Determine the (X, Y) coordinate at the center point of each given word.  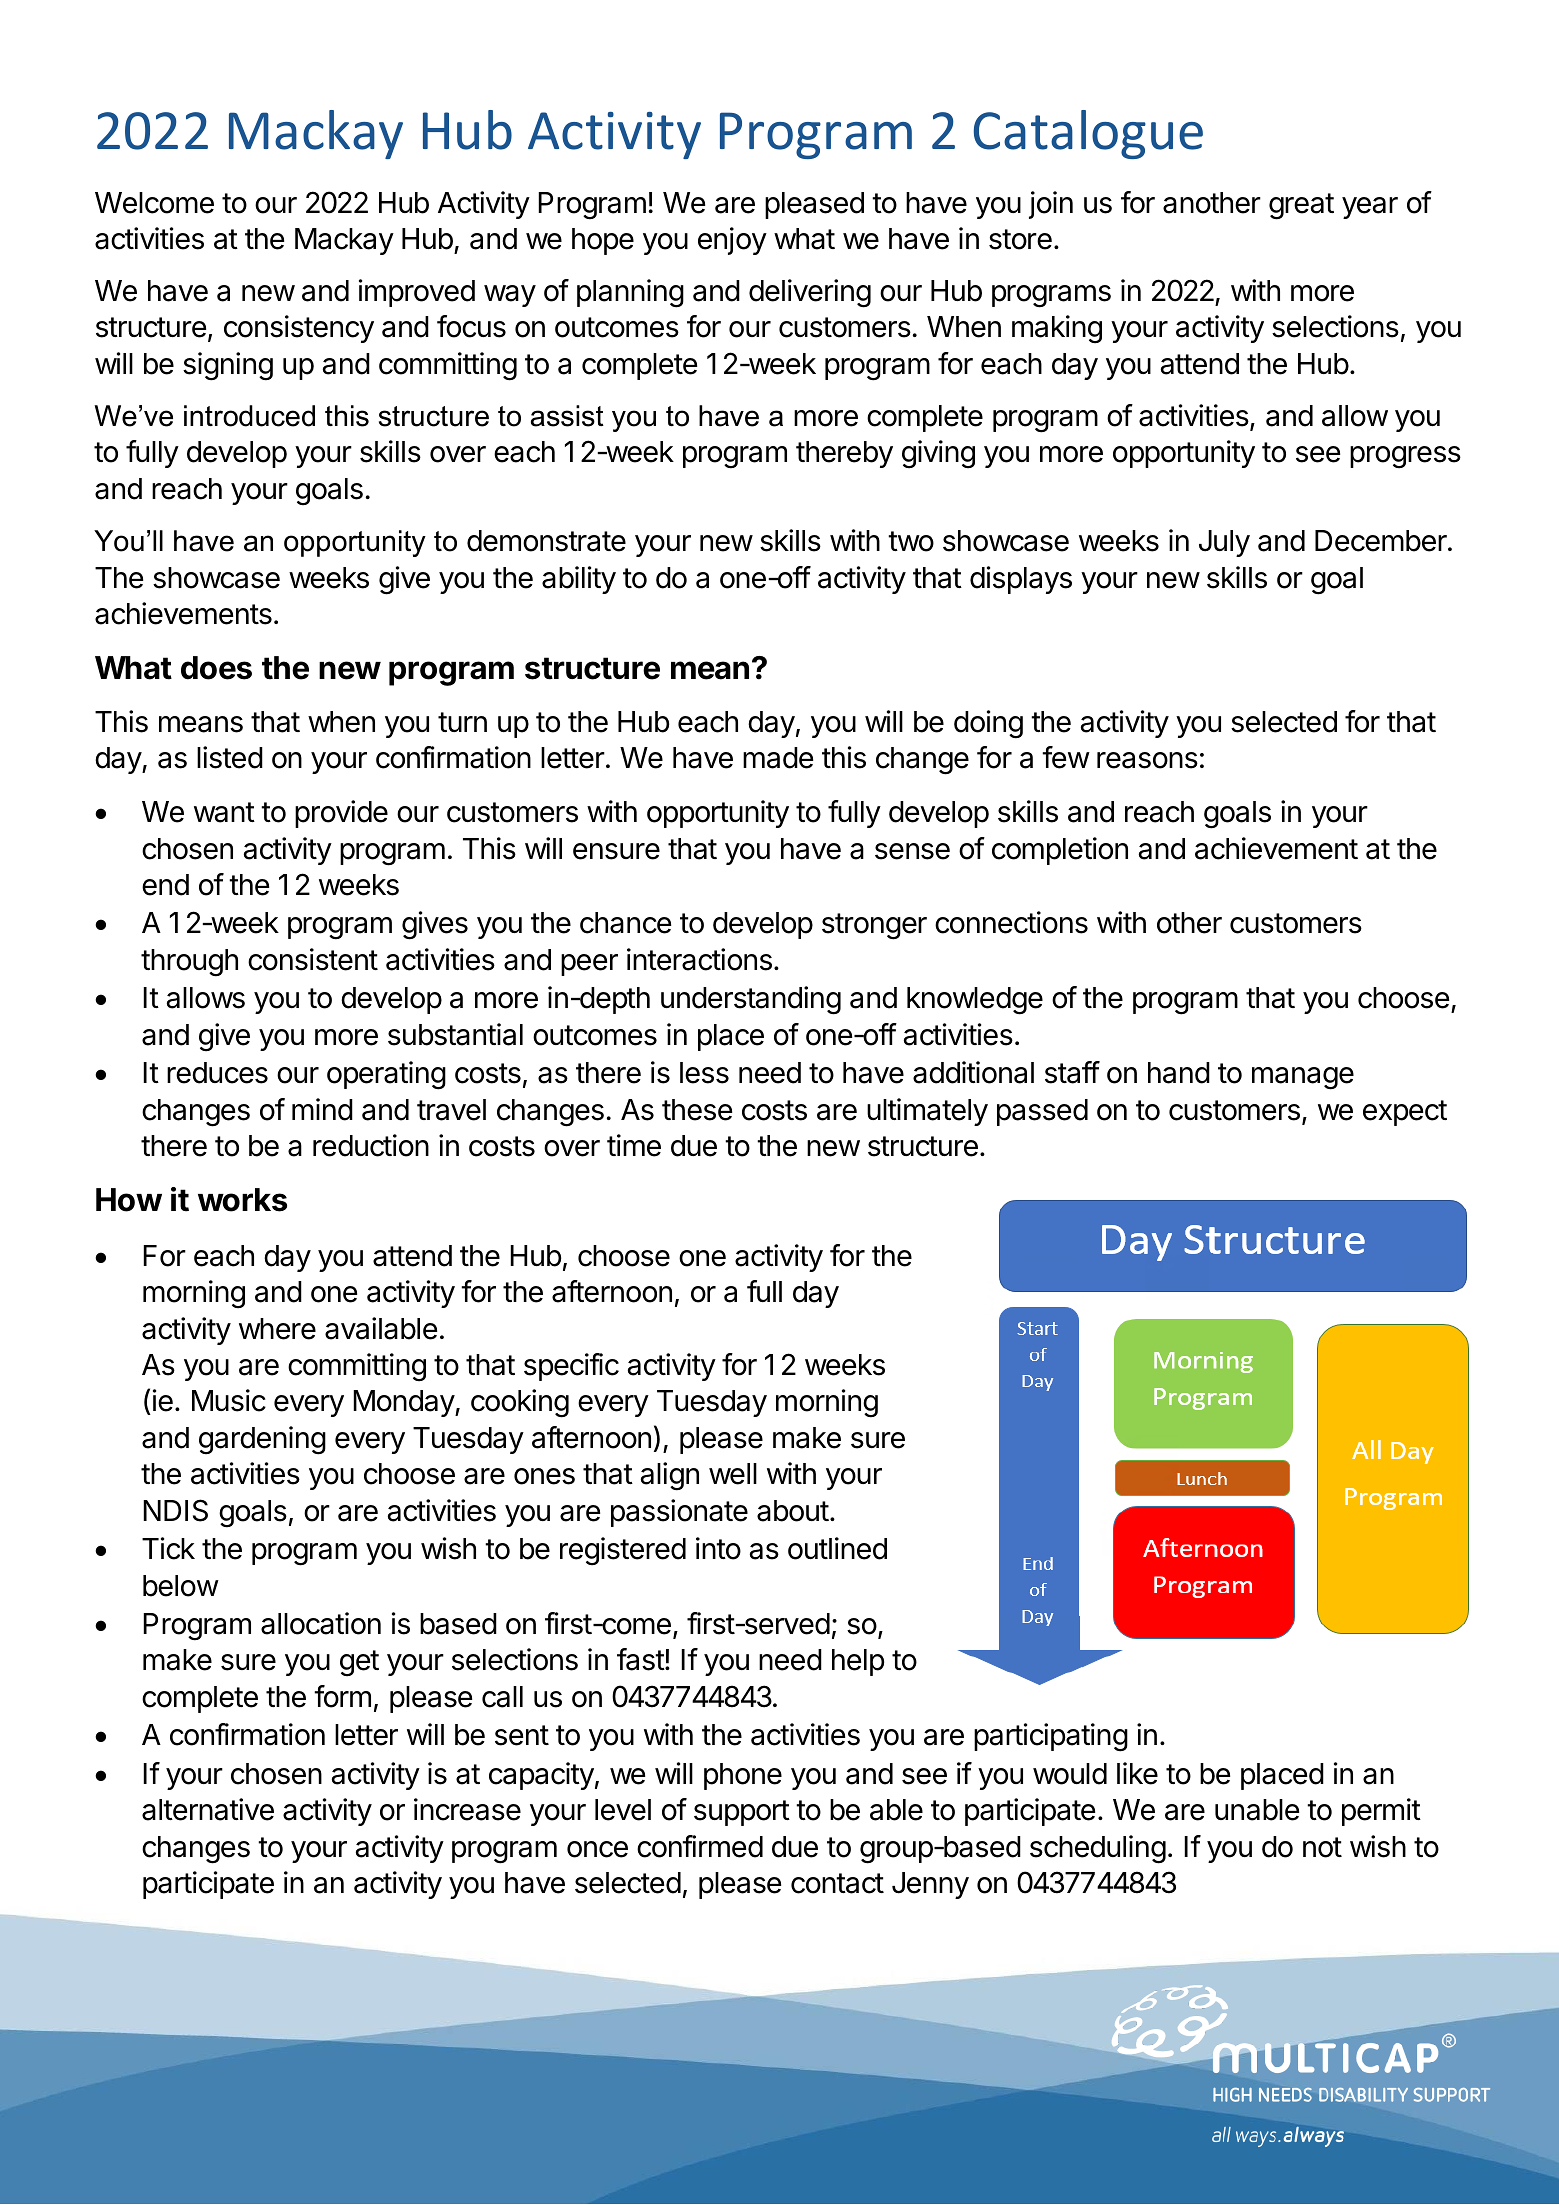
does (216, 668)
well (733, 1474)
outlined (837, 1548)
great (1301, 206)
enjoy (732, 241)
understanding (751, 1000)
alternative (208, 1809)
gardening (262, 1440)
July (1224, 543)
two (911, 541)
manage (1303, 1078)
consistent (313, 959)
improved (417, 293)
